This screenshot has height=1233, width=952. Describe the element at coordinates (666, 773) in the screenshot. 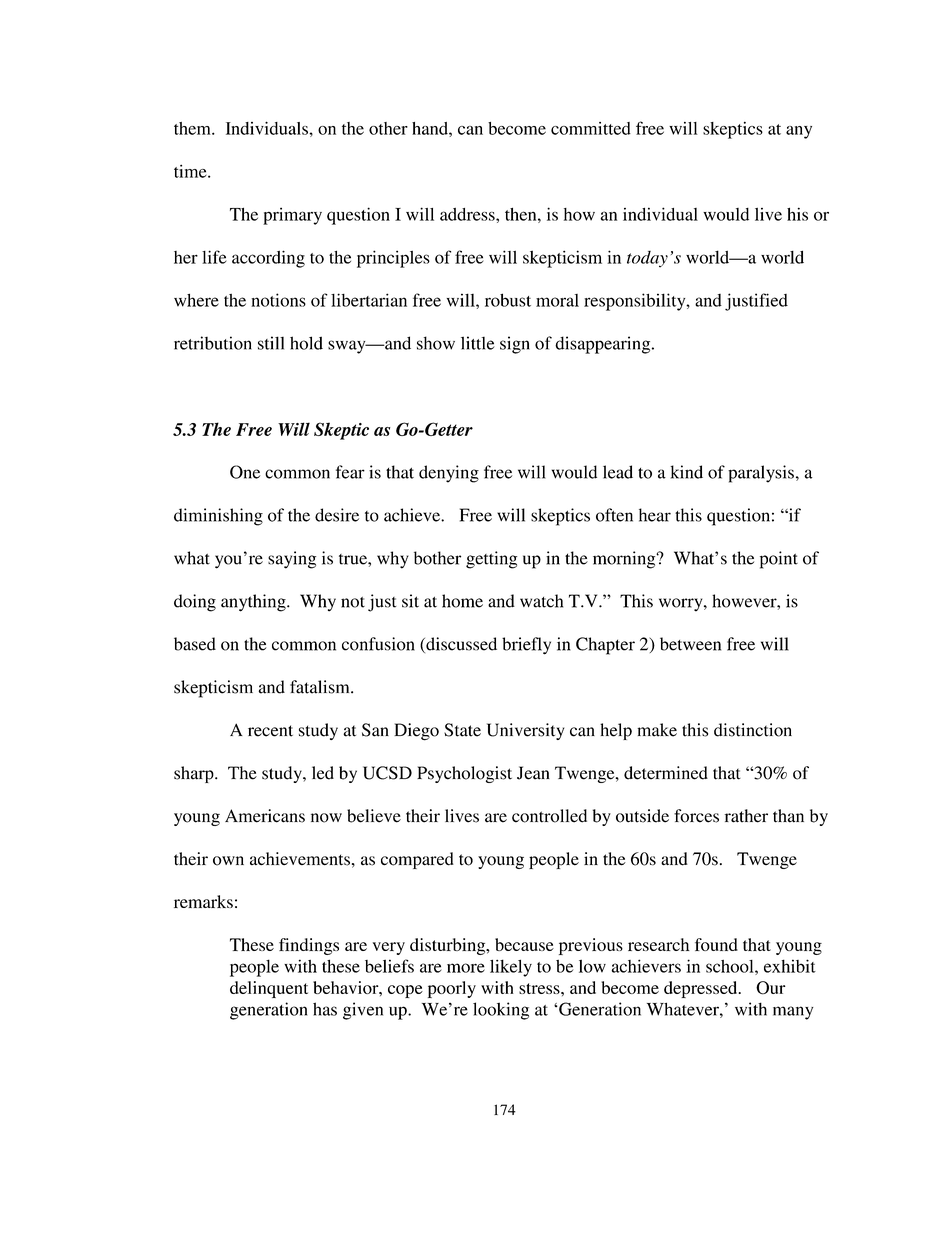

I see `determined` at that location.
